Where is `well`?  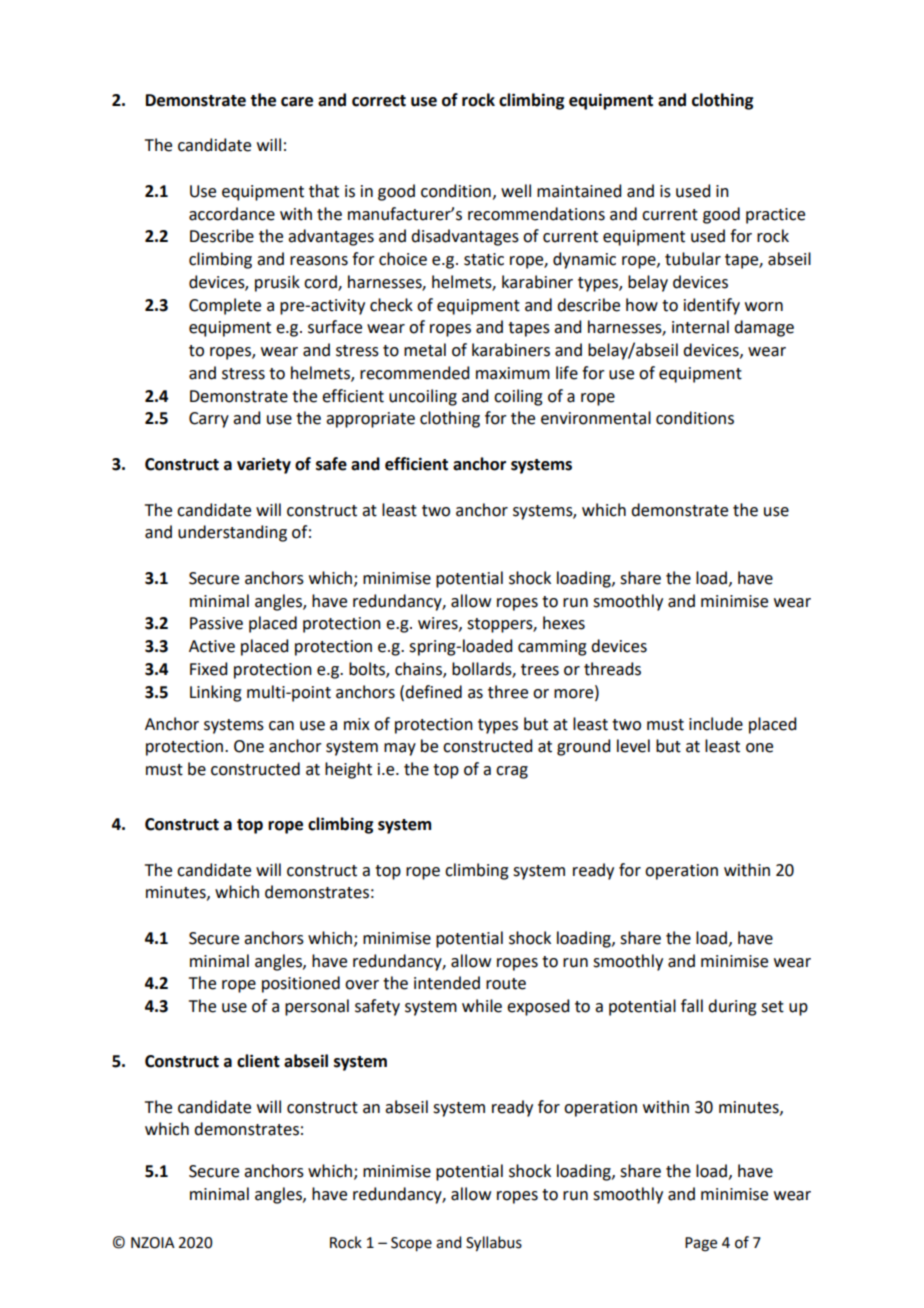
well is located at coordinates (516, 191).
